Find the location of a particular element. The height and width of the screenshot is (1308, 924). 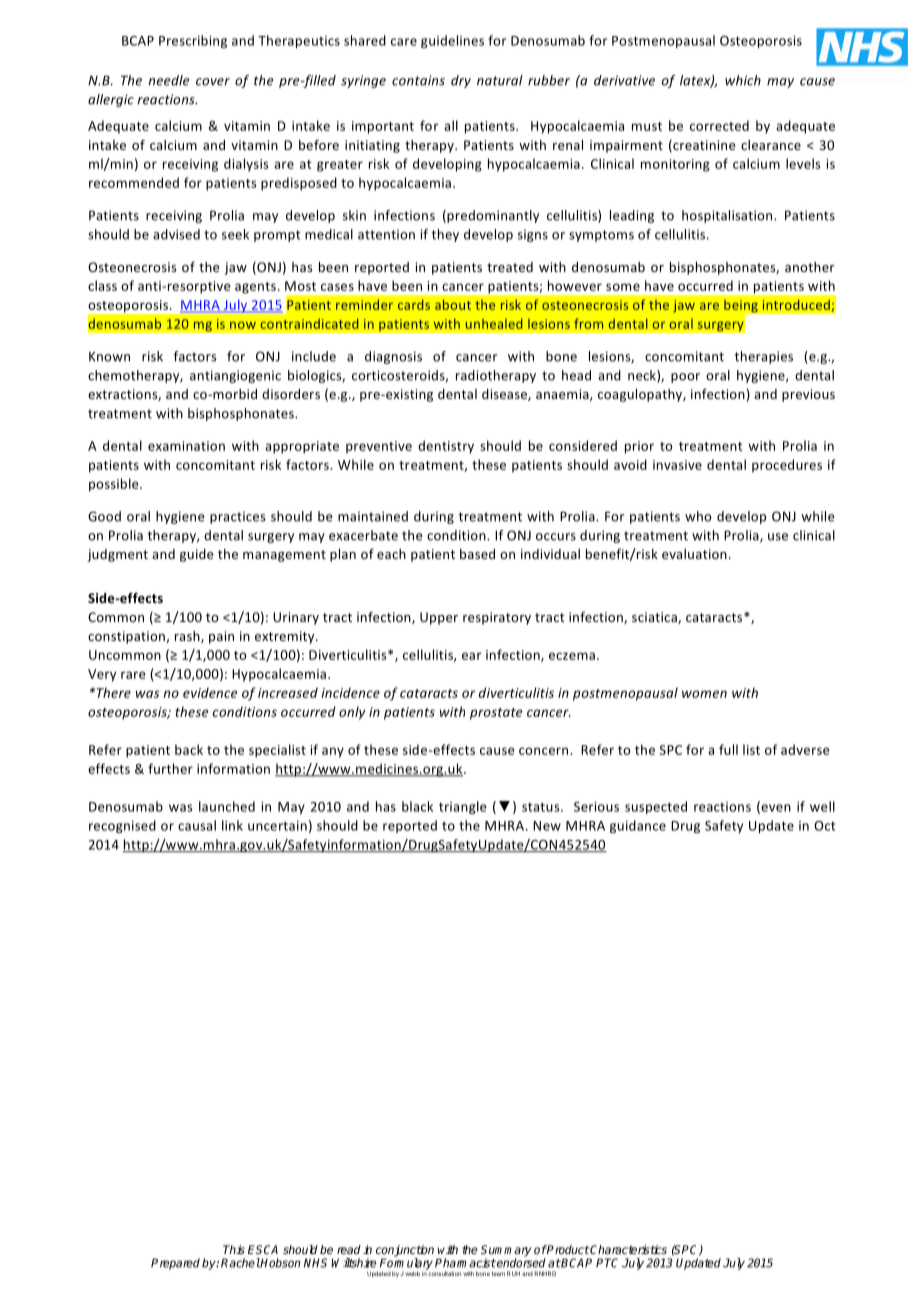

Characteristics is located at coordinates (628, 1249).
